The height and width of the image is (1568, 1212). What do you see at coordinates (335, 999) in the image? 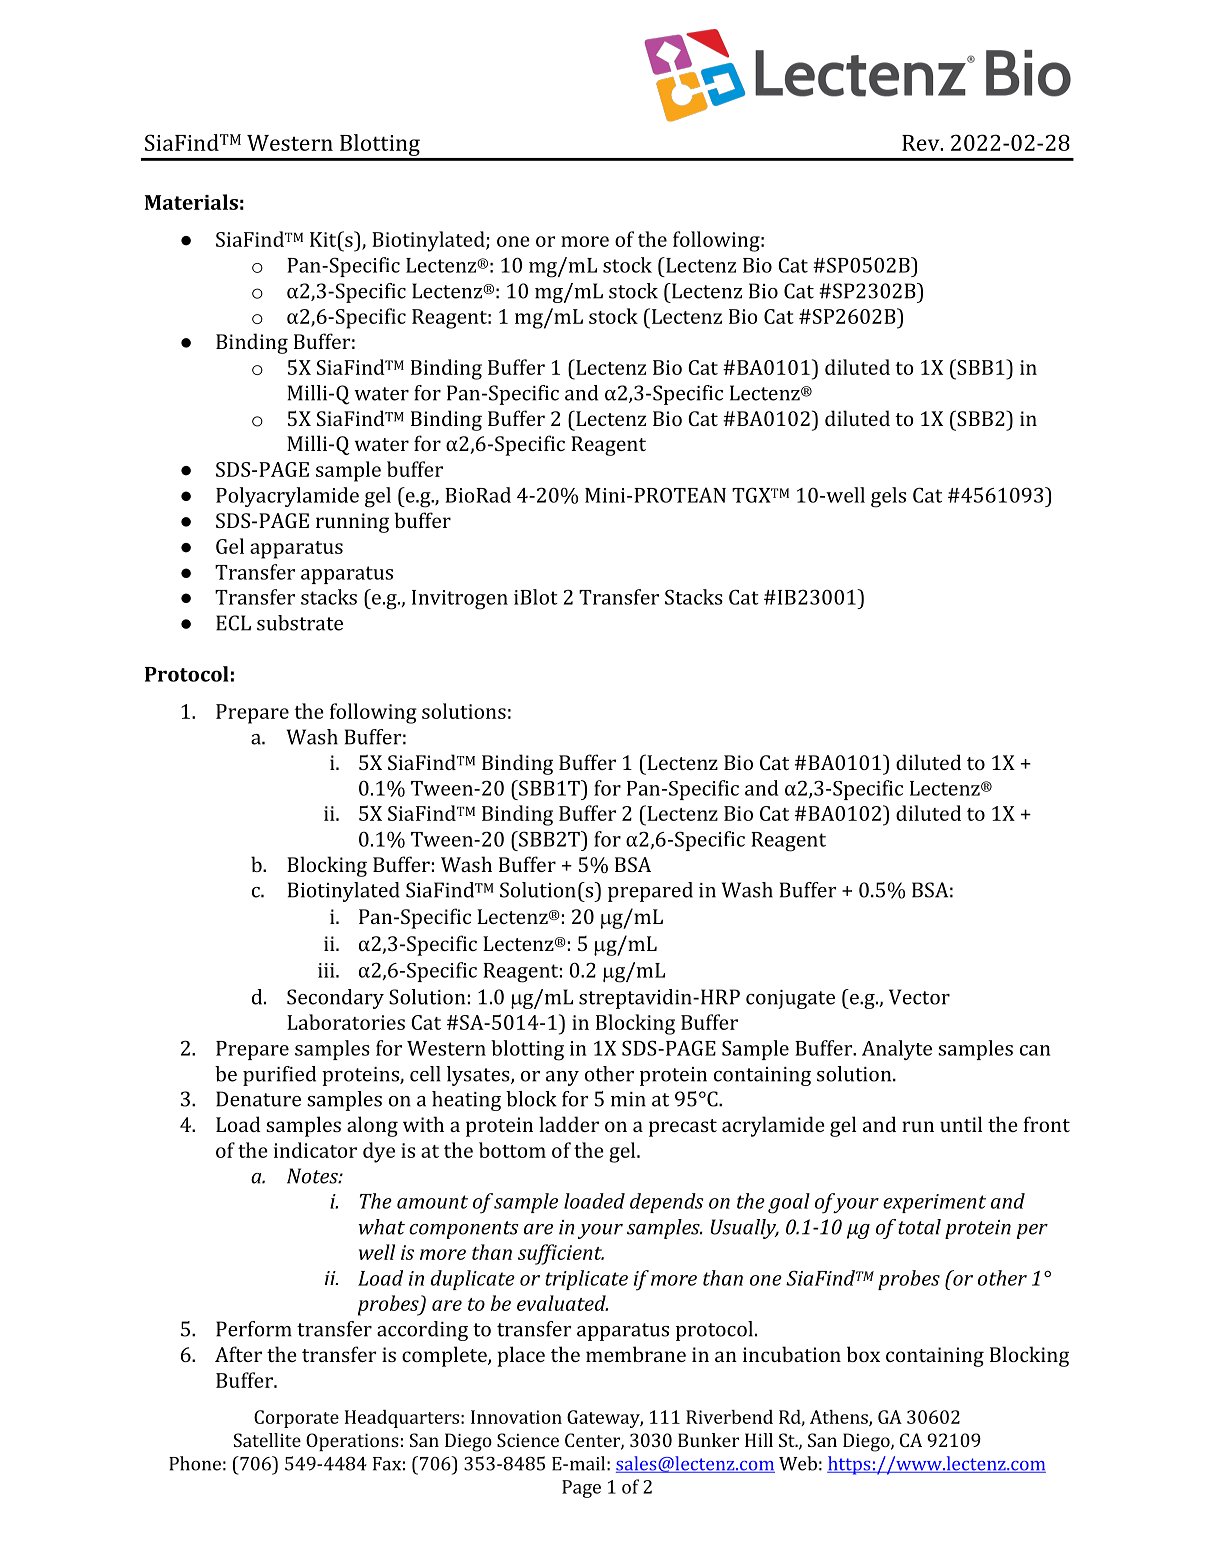
I see `Secondary` at bounding box center [335, 999].
